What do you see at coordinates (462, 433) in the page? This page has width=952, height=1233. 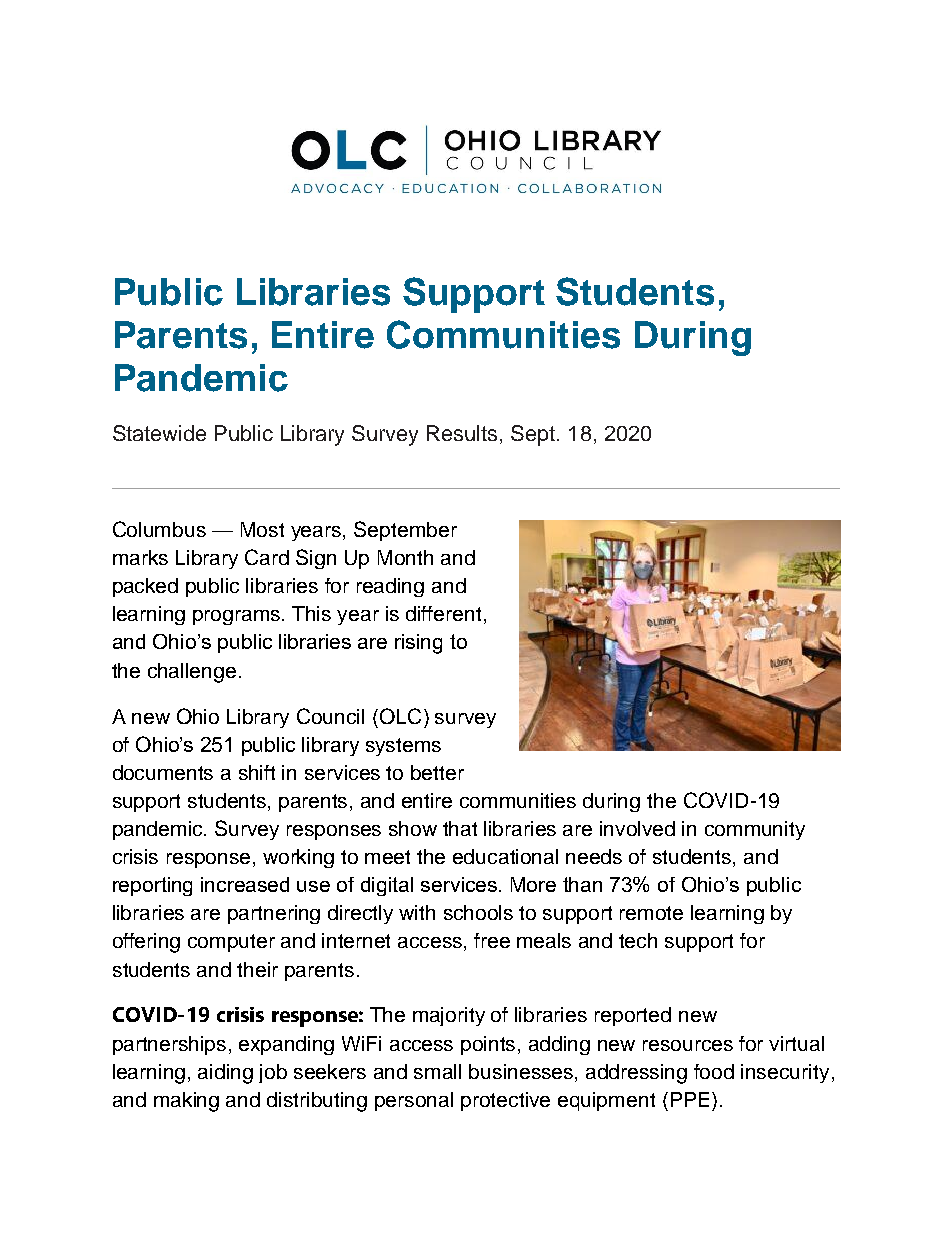 I see `Results` at bounding box center [462, 433].
